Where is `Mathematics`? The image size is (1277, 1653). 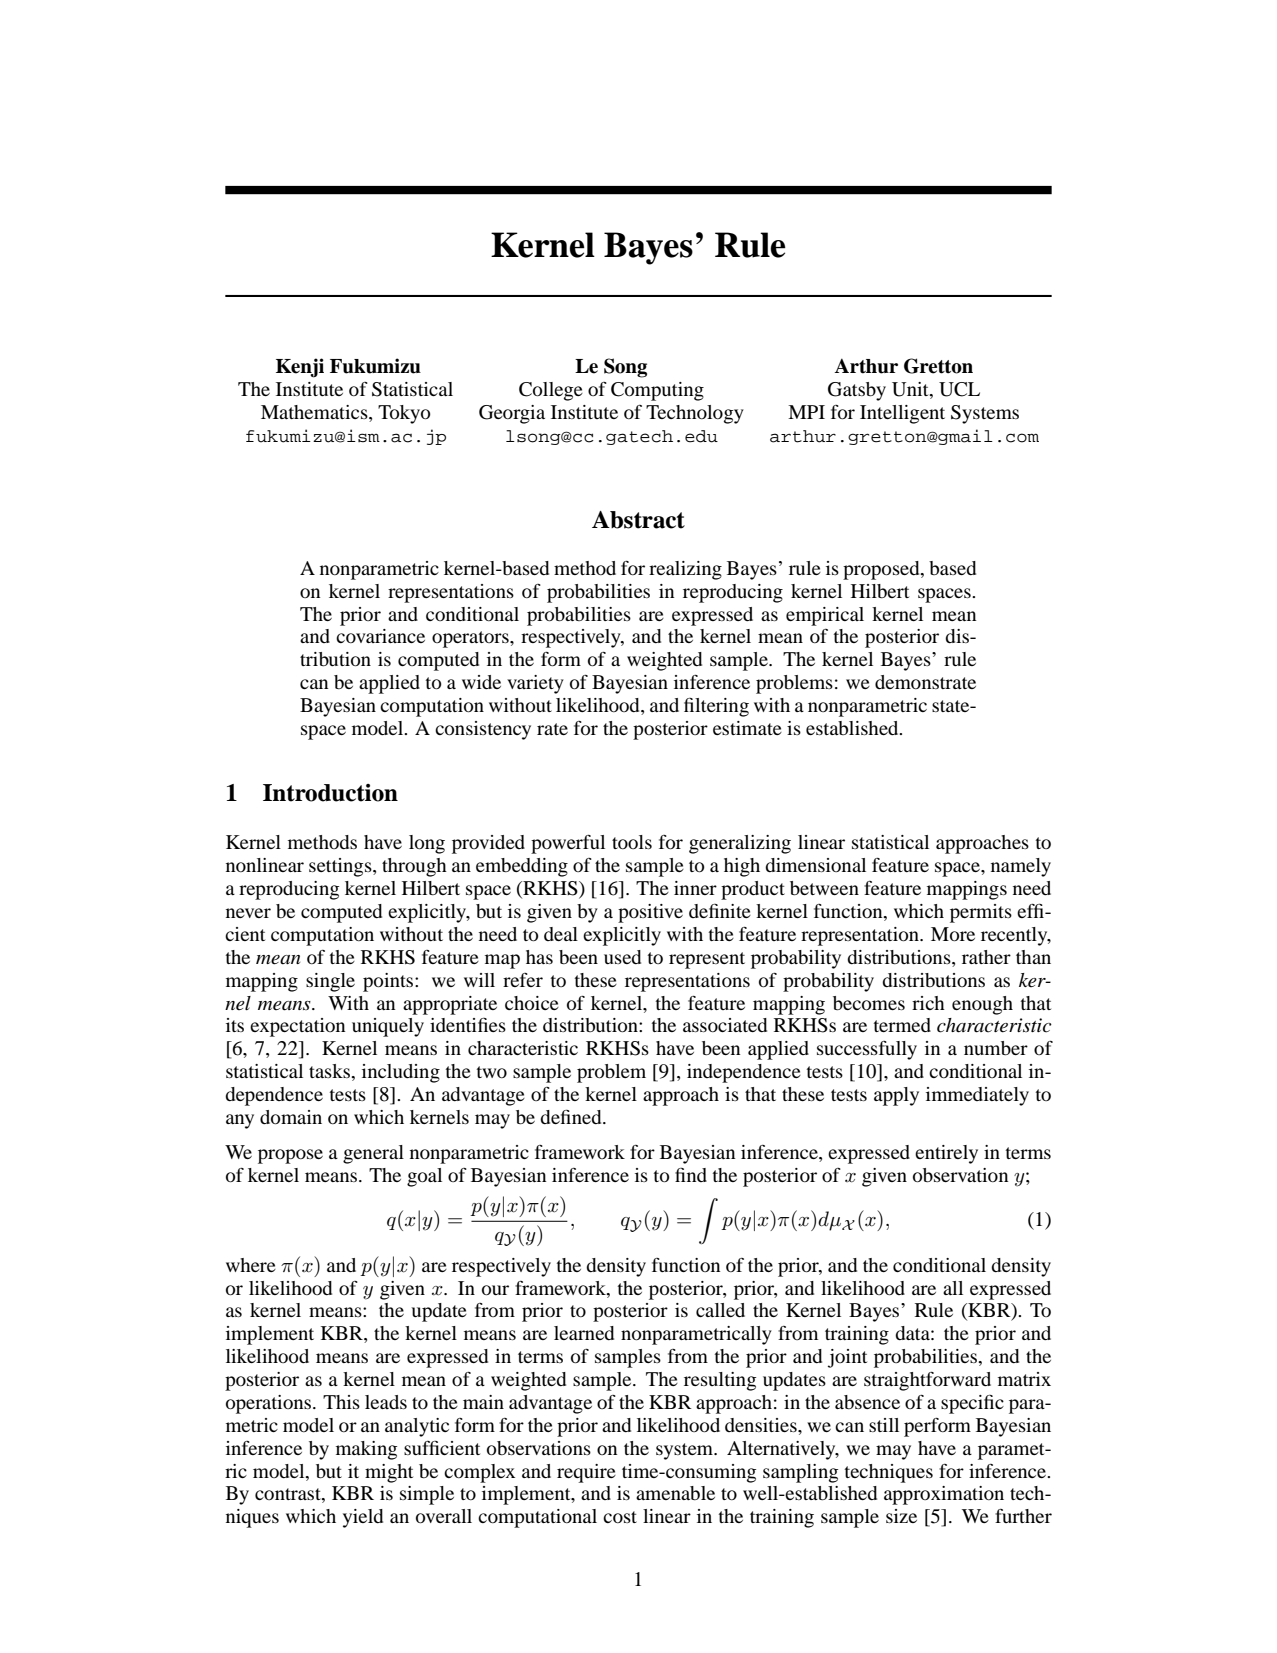 Mathematics is located at coordinates (315, 412).
